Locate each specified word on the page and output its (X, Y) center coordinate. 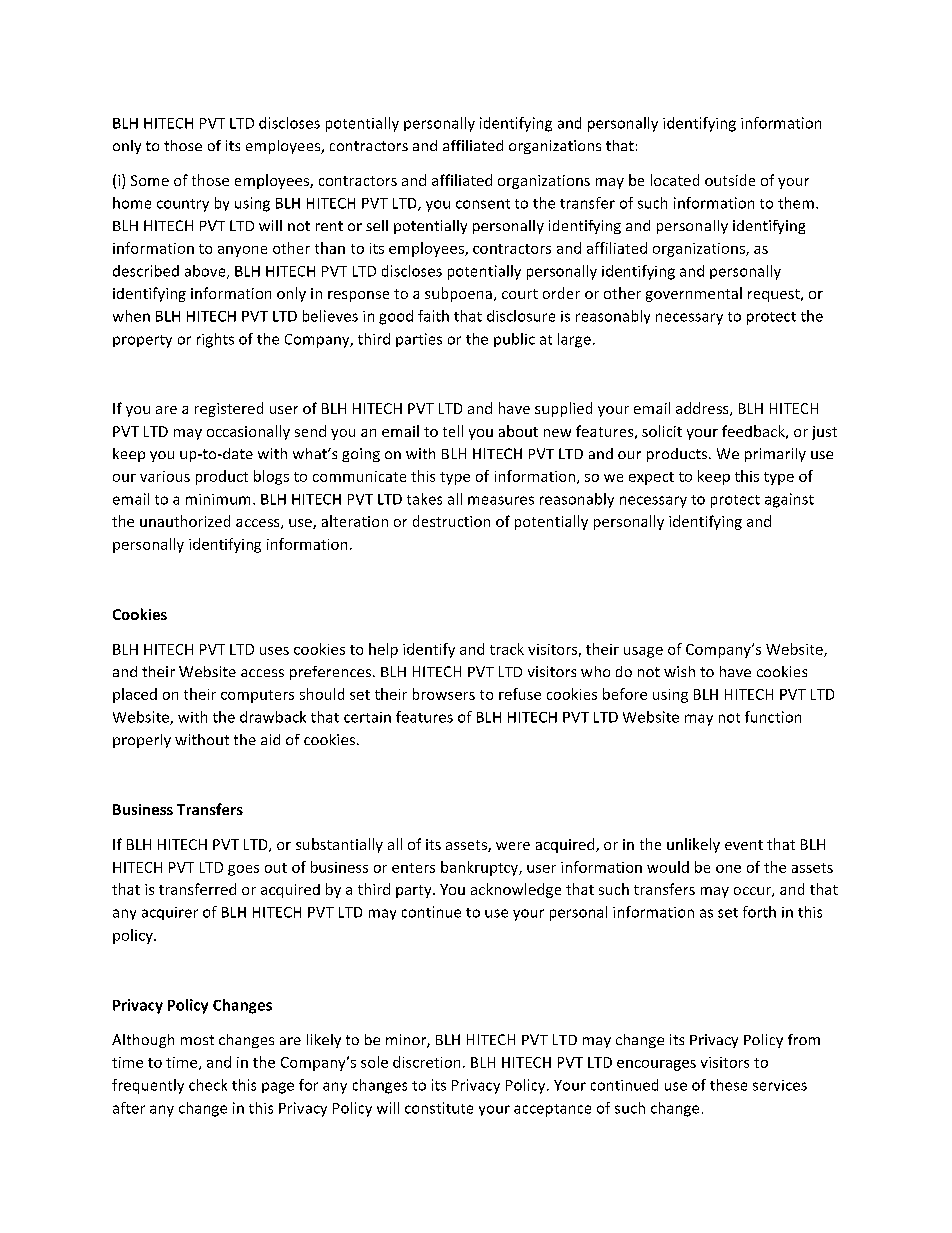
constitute (439, 1108)
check (208, 1085)
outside (730, 180)
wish (679, 671)
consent (483, 204)
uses (274, 651)
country (183, 205)
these (728, 1085)
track (507, 649)
